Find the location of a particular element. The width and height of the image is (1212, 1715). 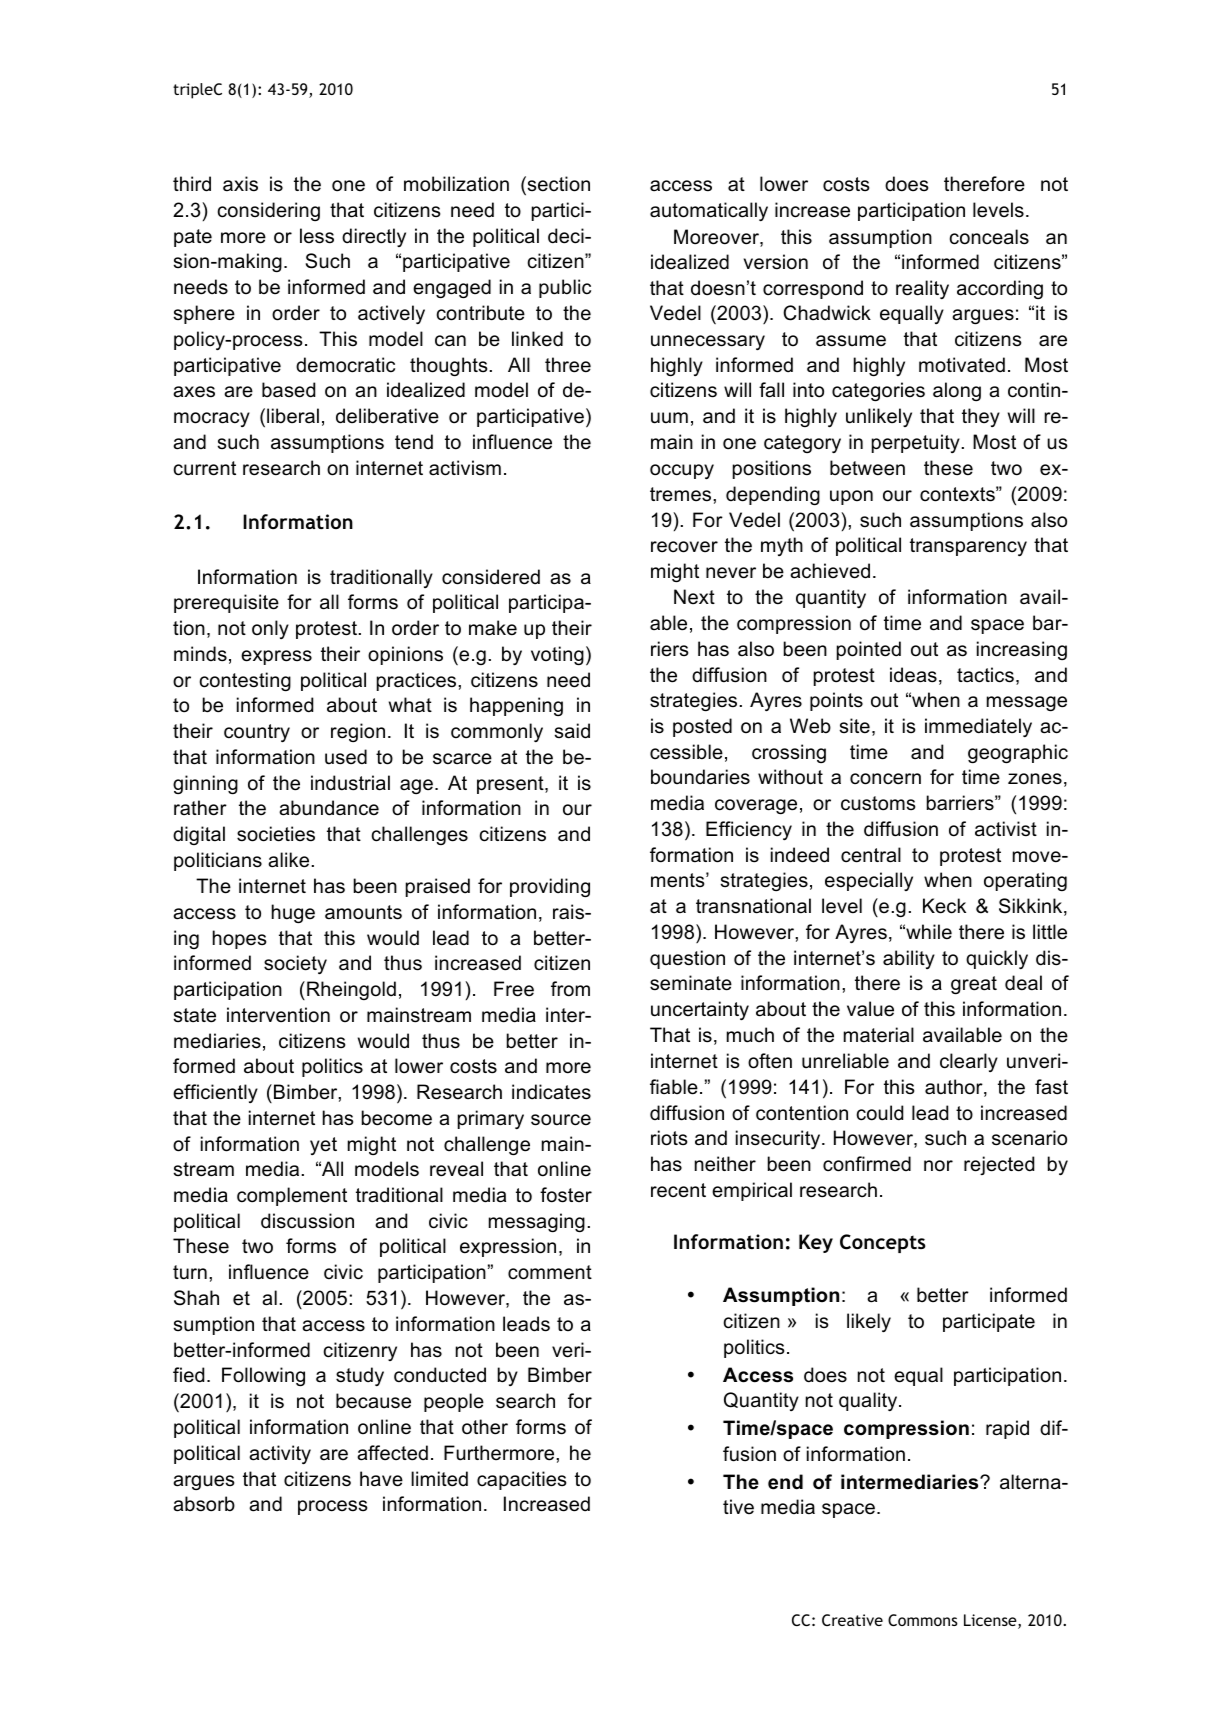

automatically is located at coordinates (709, 211).
